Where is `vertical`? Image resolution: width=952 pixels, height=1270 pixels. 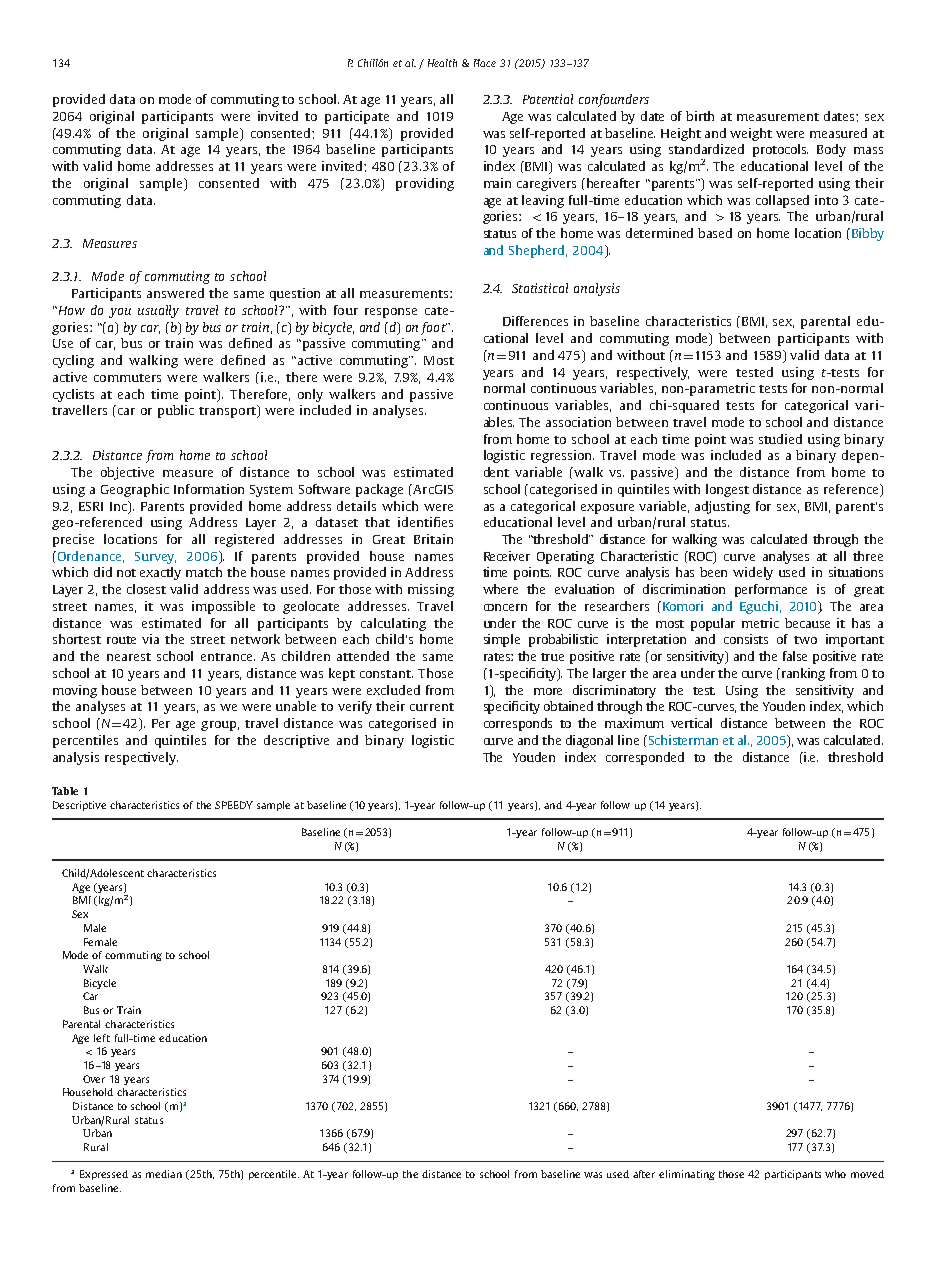 vertical is located at coordinates (691, 723).
